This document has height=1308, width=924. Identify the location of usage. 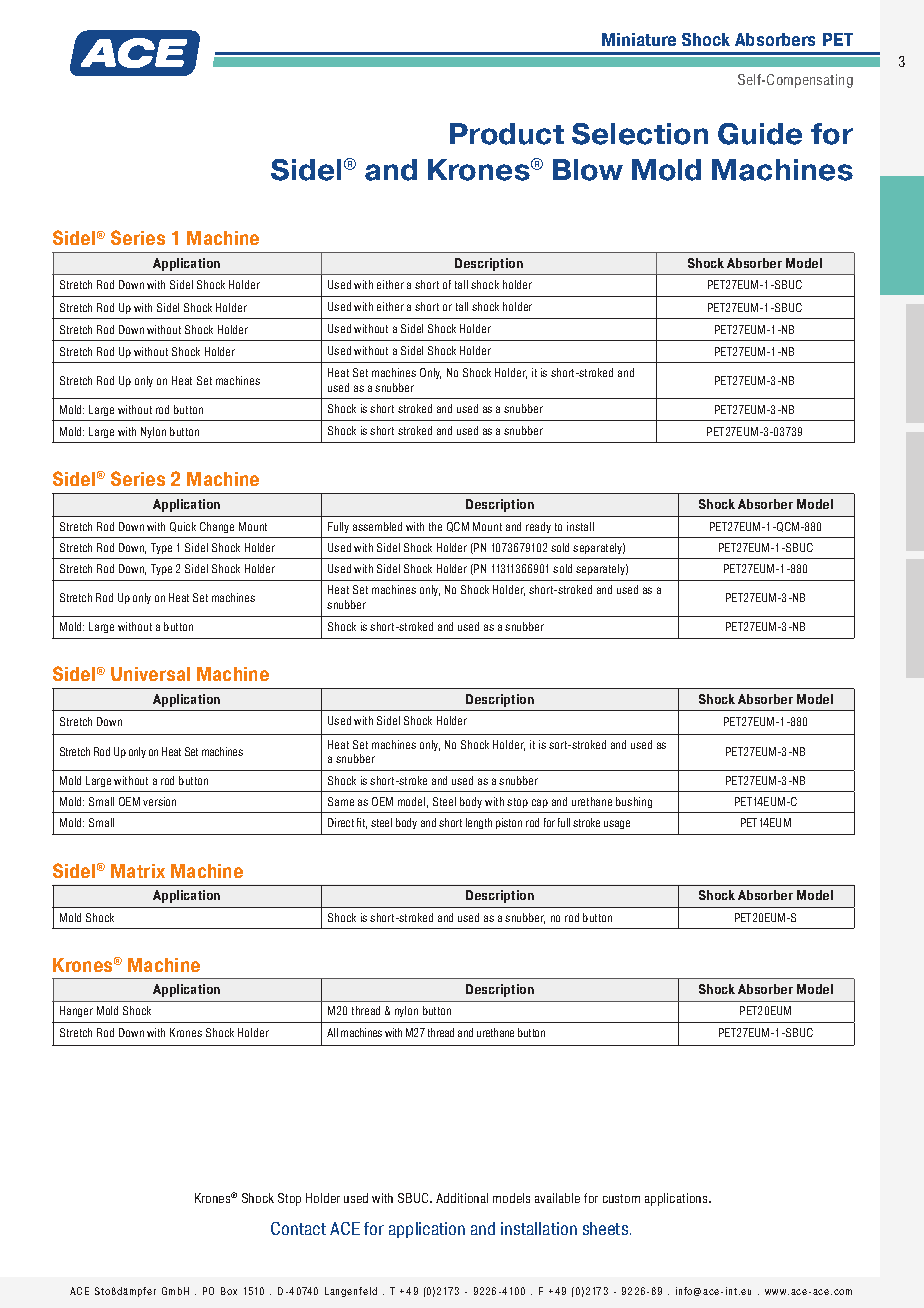
(617, 824).
